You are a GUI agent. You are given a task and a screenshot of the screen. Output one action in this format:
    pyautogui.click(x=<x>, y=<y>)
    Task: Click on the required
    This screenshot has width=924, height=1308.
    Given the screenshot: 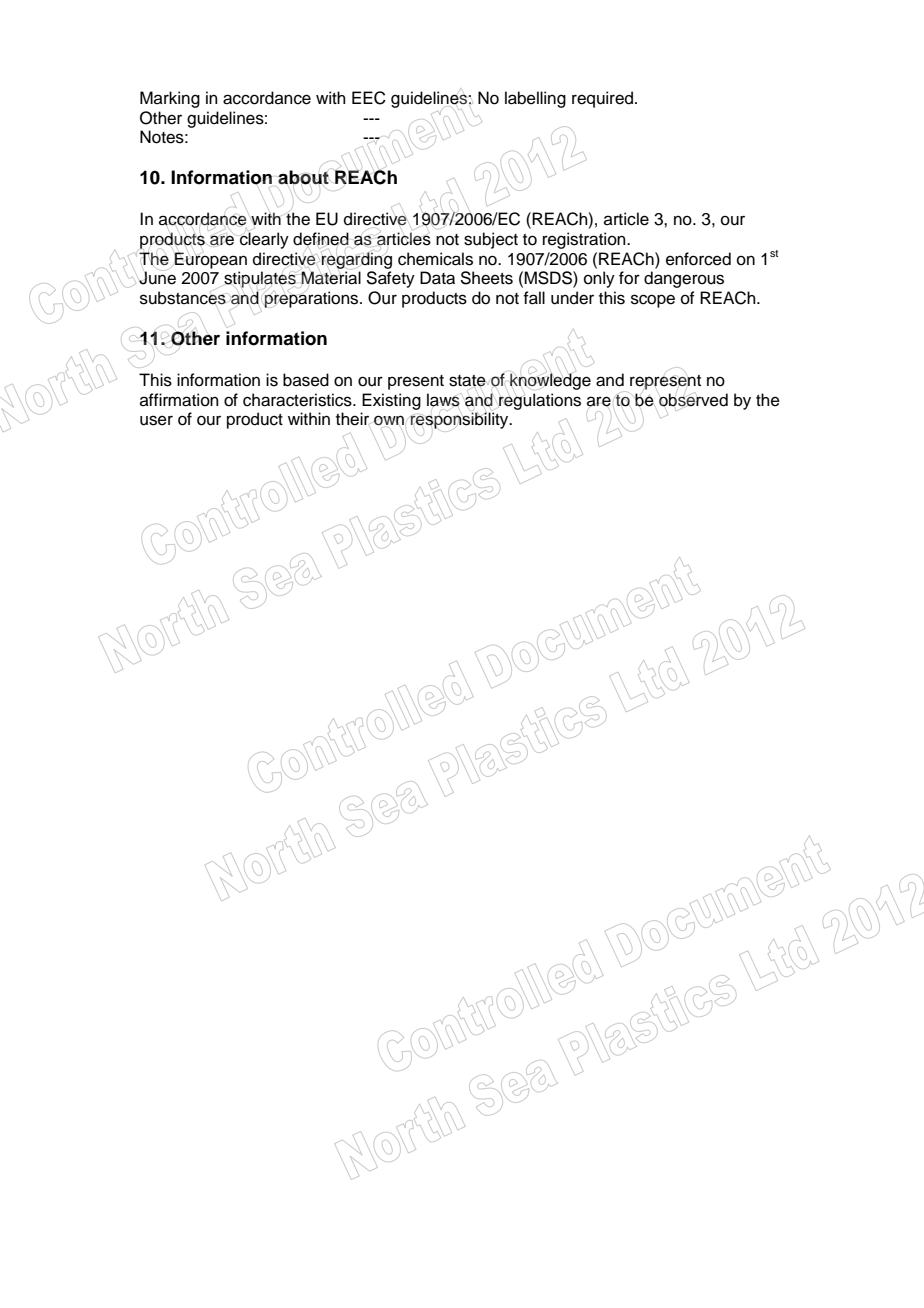 What is the action you would take?
    pyautogui.click(x=604, y=99)
